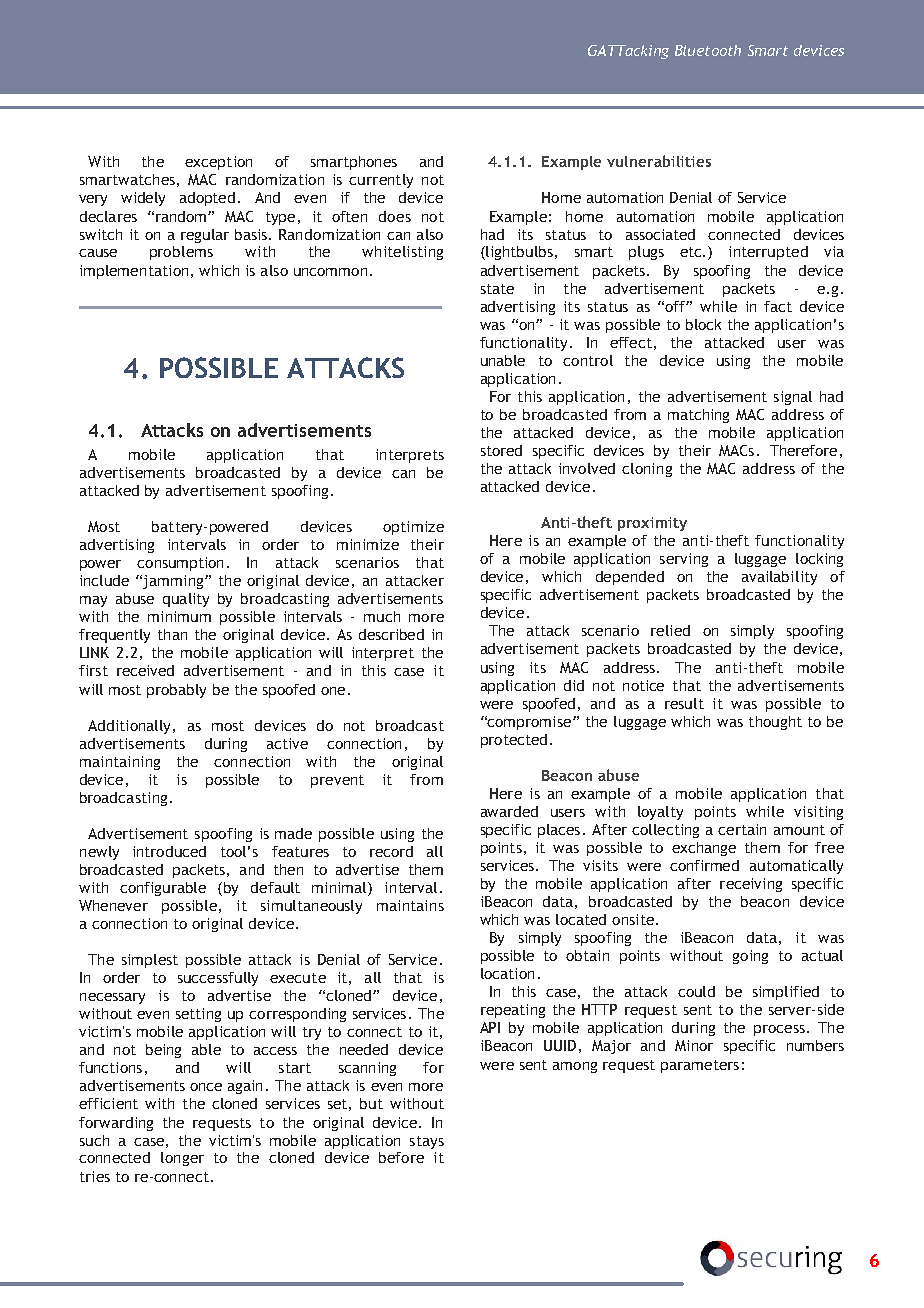 The image size is (924, 1308). What do you see at coordinates (427, 1142) in the page?
I see `stays` at bounding box center [427, 1142].
